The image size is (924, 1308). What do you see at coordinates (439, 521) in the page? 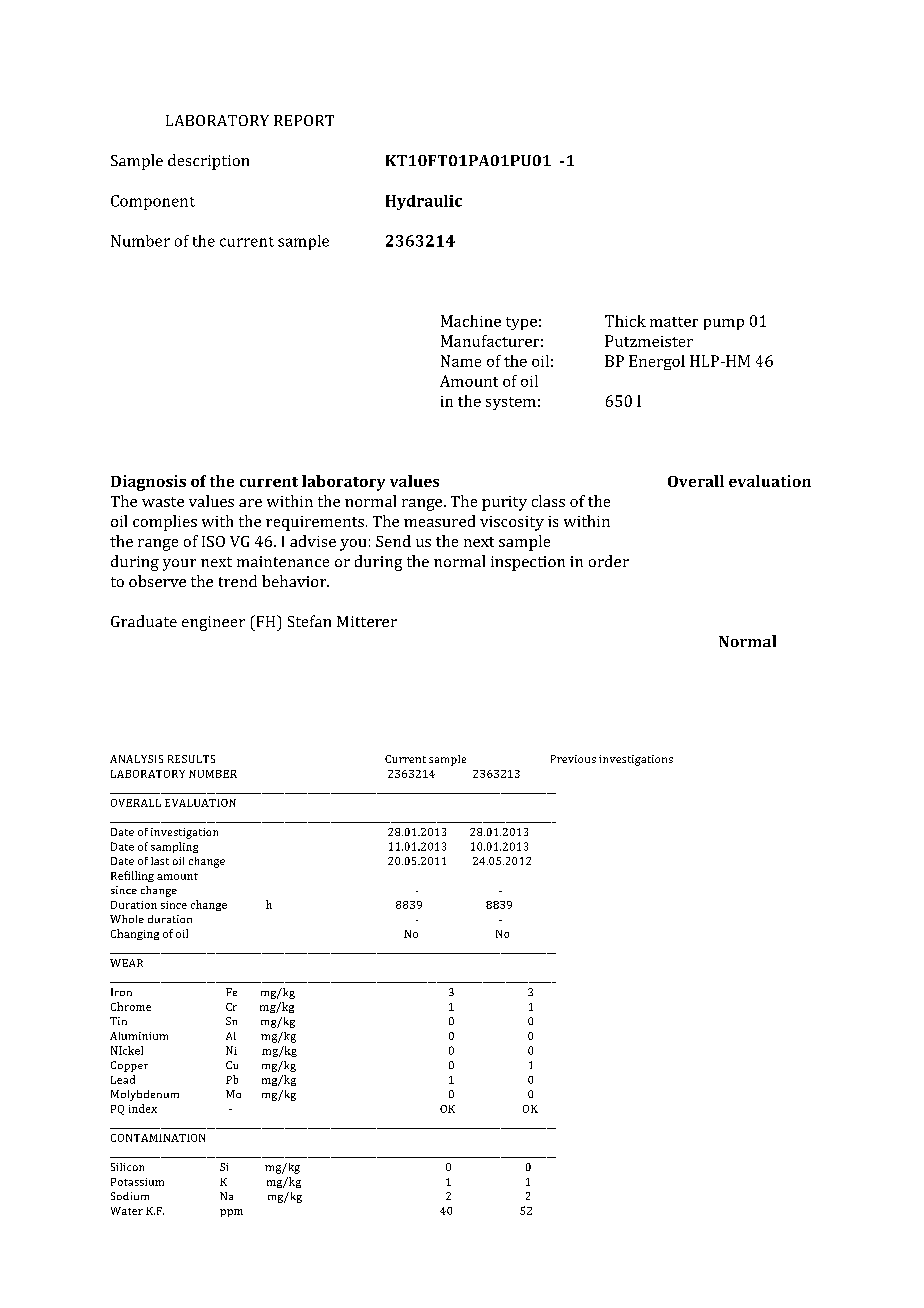
I see `measured` at bounding box center [439, 521].
